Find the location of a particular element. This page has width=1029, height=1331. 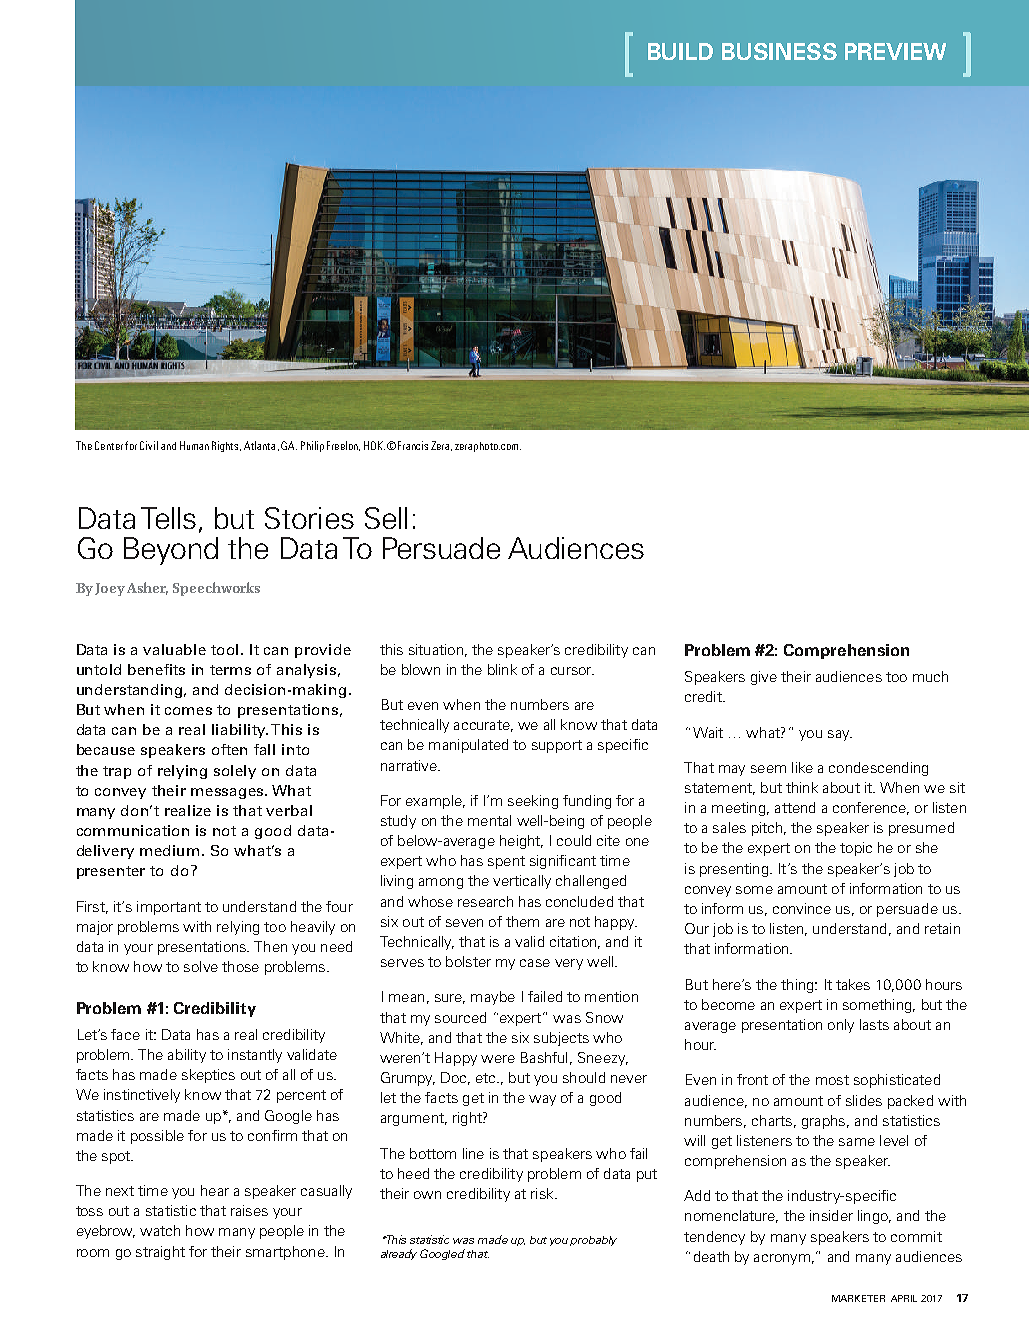

say is located at coordinates (840, 735).
